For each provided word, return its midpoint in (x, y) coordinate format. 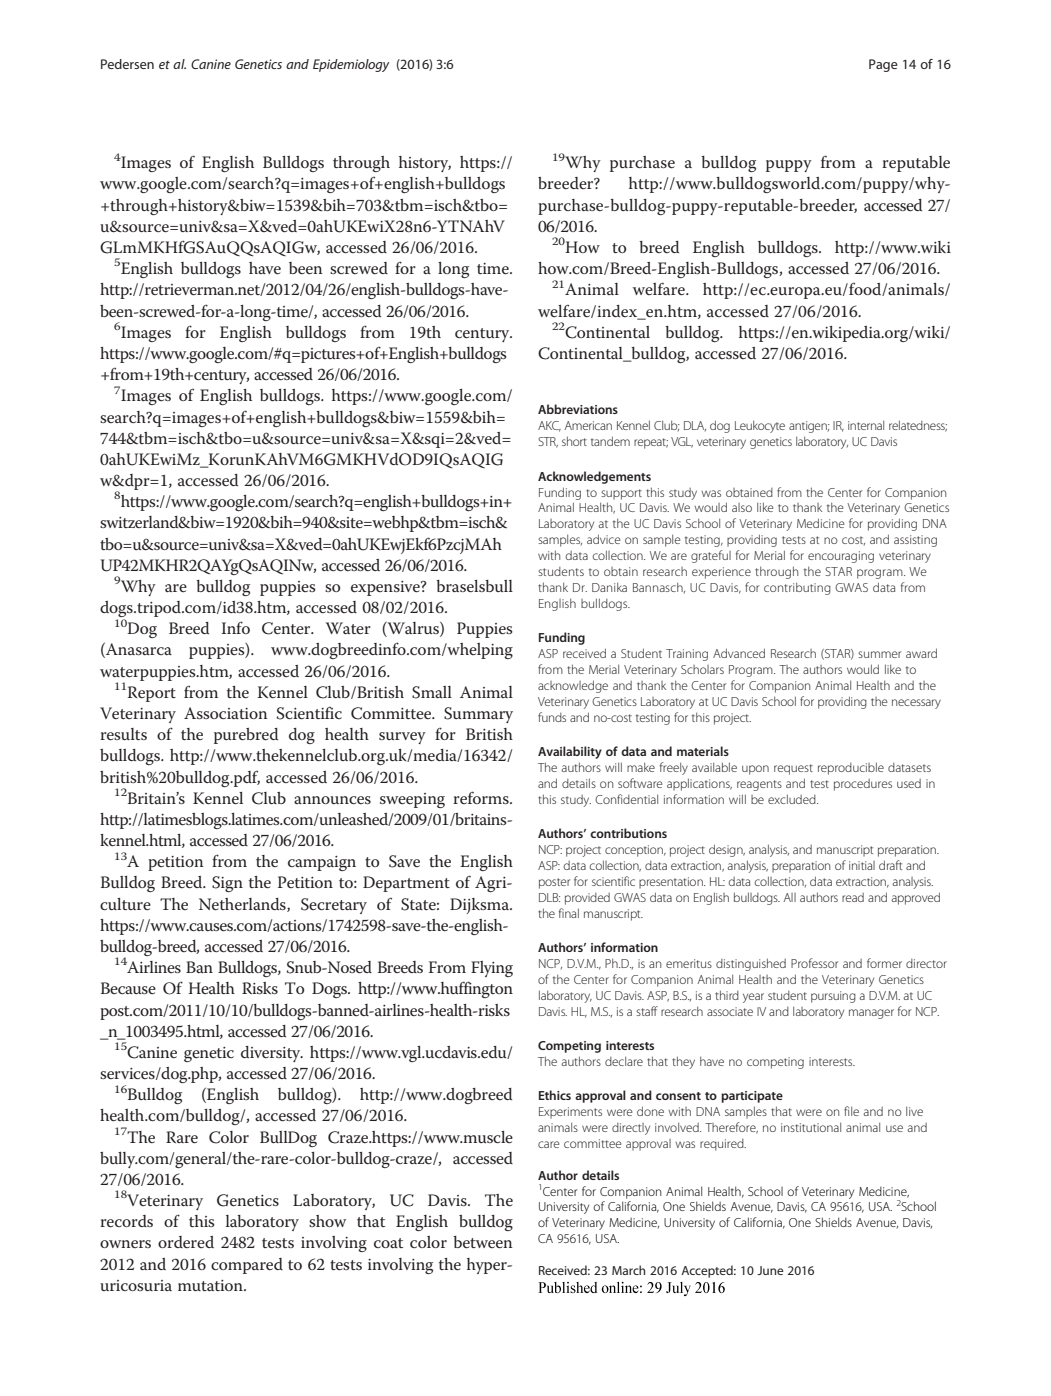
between (482, 1242)
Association (225, 713)
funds (552, 717)
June (770, 1270)
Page (883, 65)
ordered (186, 1242)
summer (879, 654)
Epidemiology (351, 65)
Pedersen (127, 64)
